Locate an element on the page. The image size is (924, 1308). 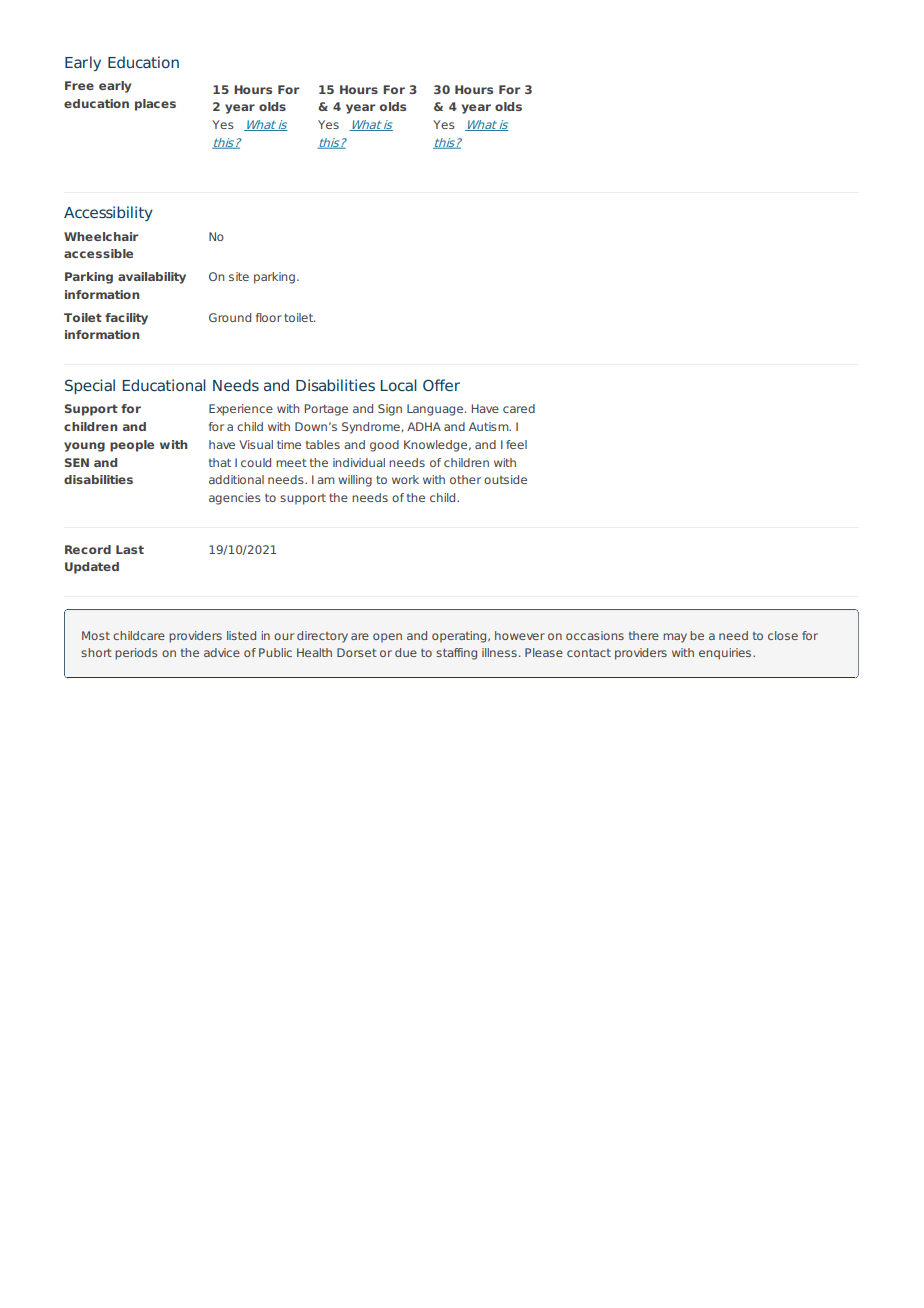
may is located at coordinates (675, 638).
